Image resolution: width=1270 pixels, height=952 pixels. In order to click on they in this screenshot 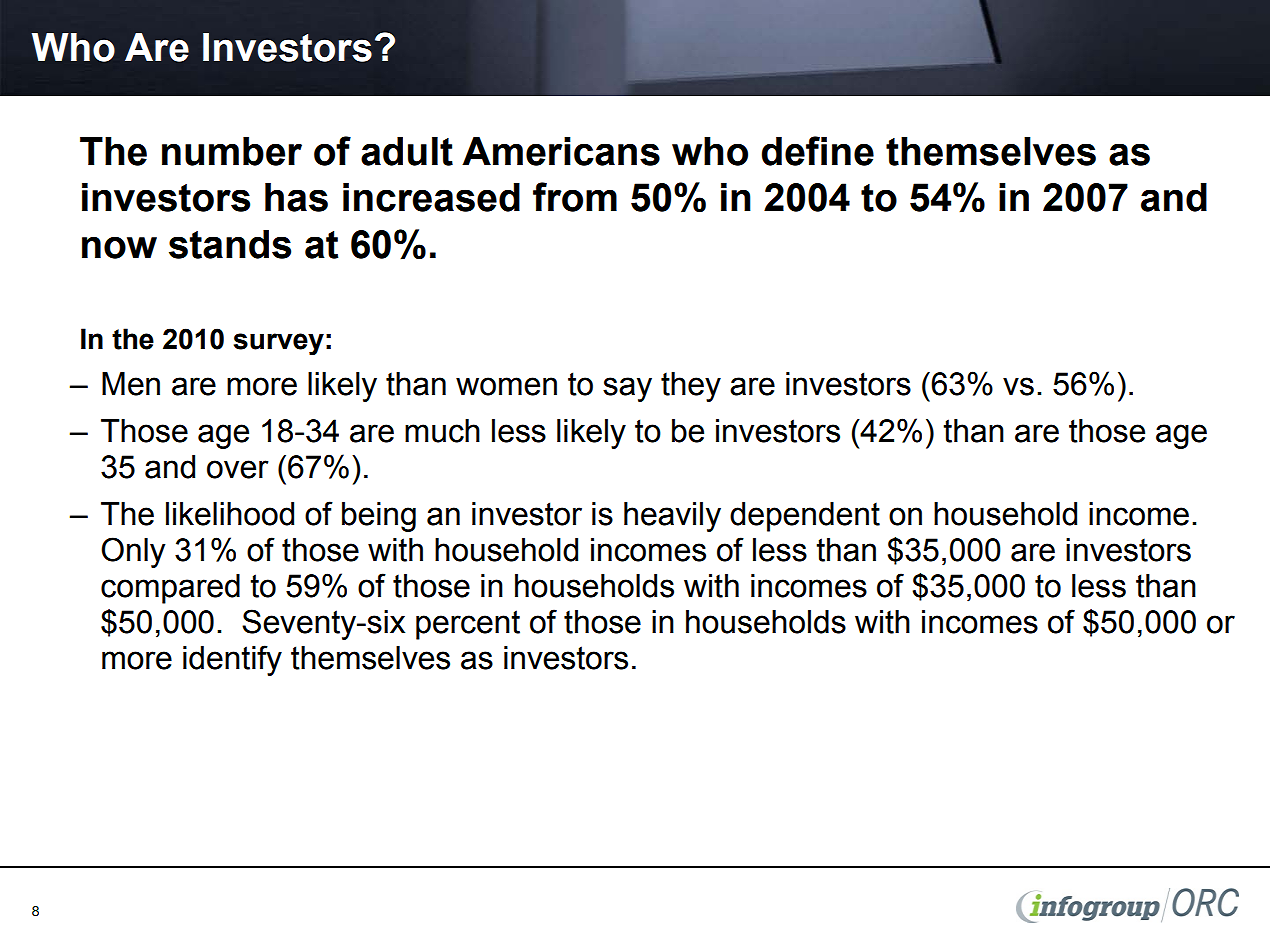, I will do `click(691, 387)`.
